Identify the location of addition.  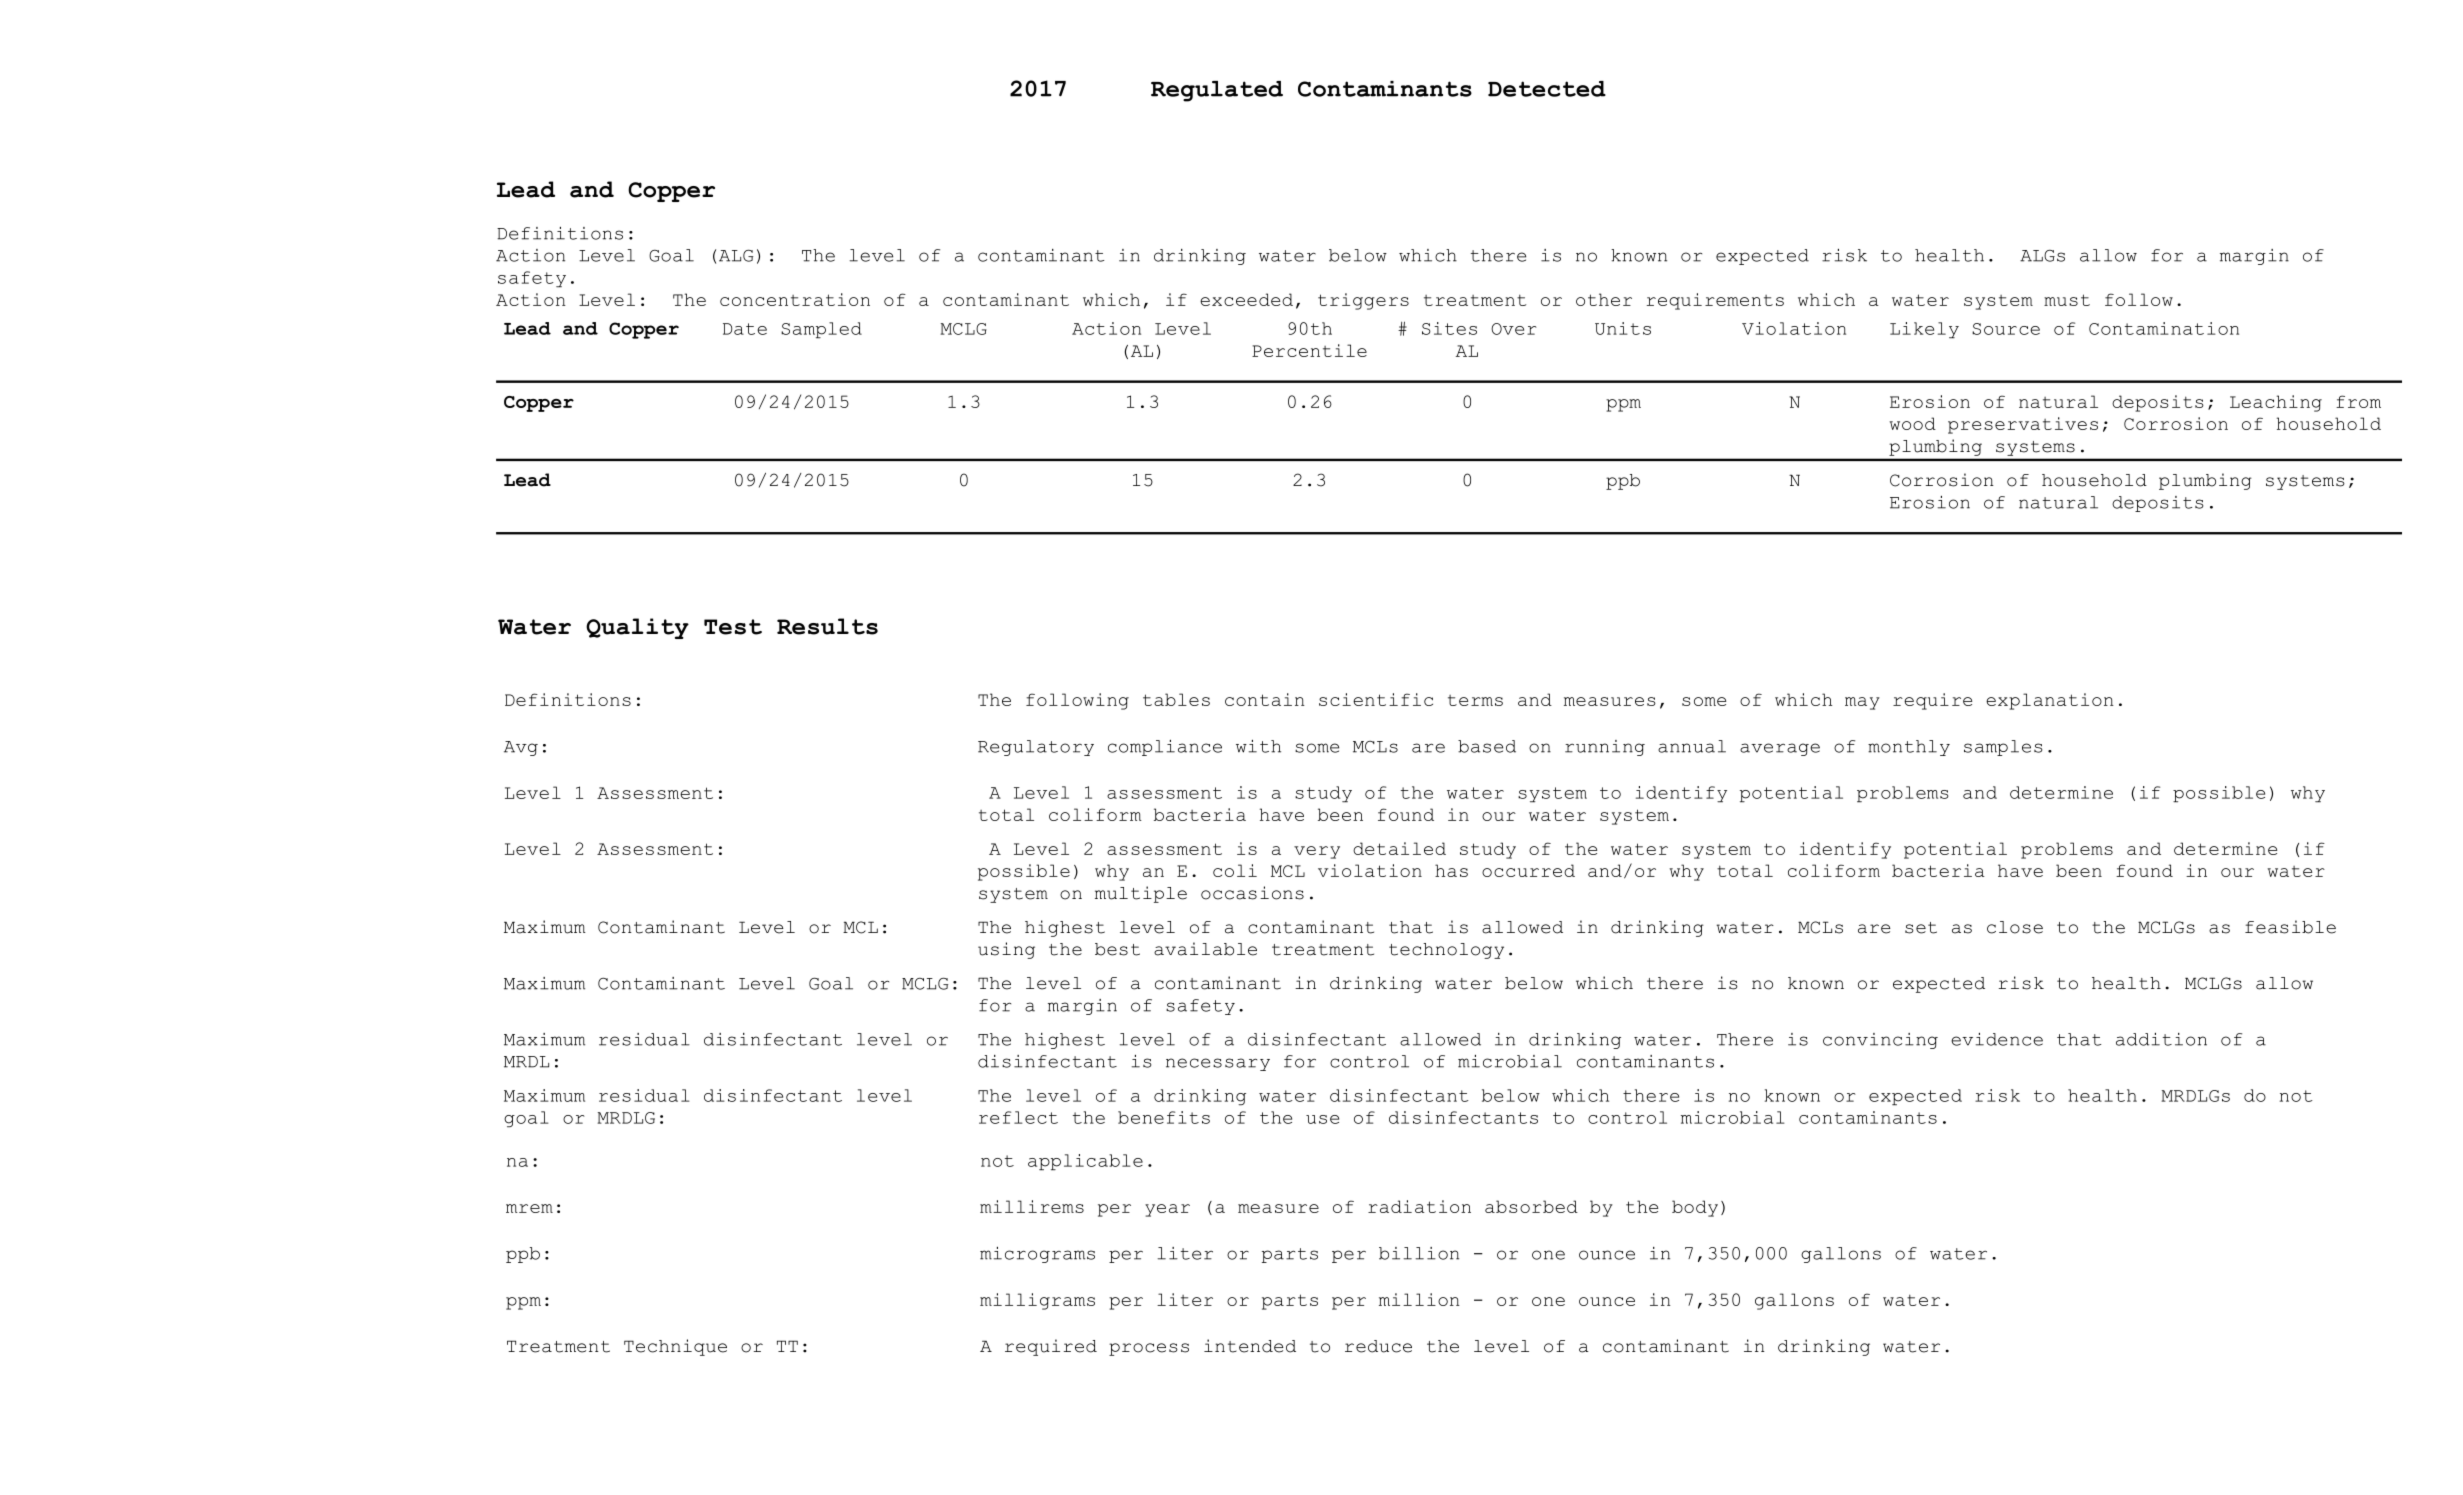
(2161, 1039).
